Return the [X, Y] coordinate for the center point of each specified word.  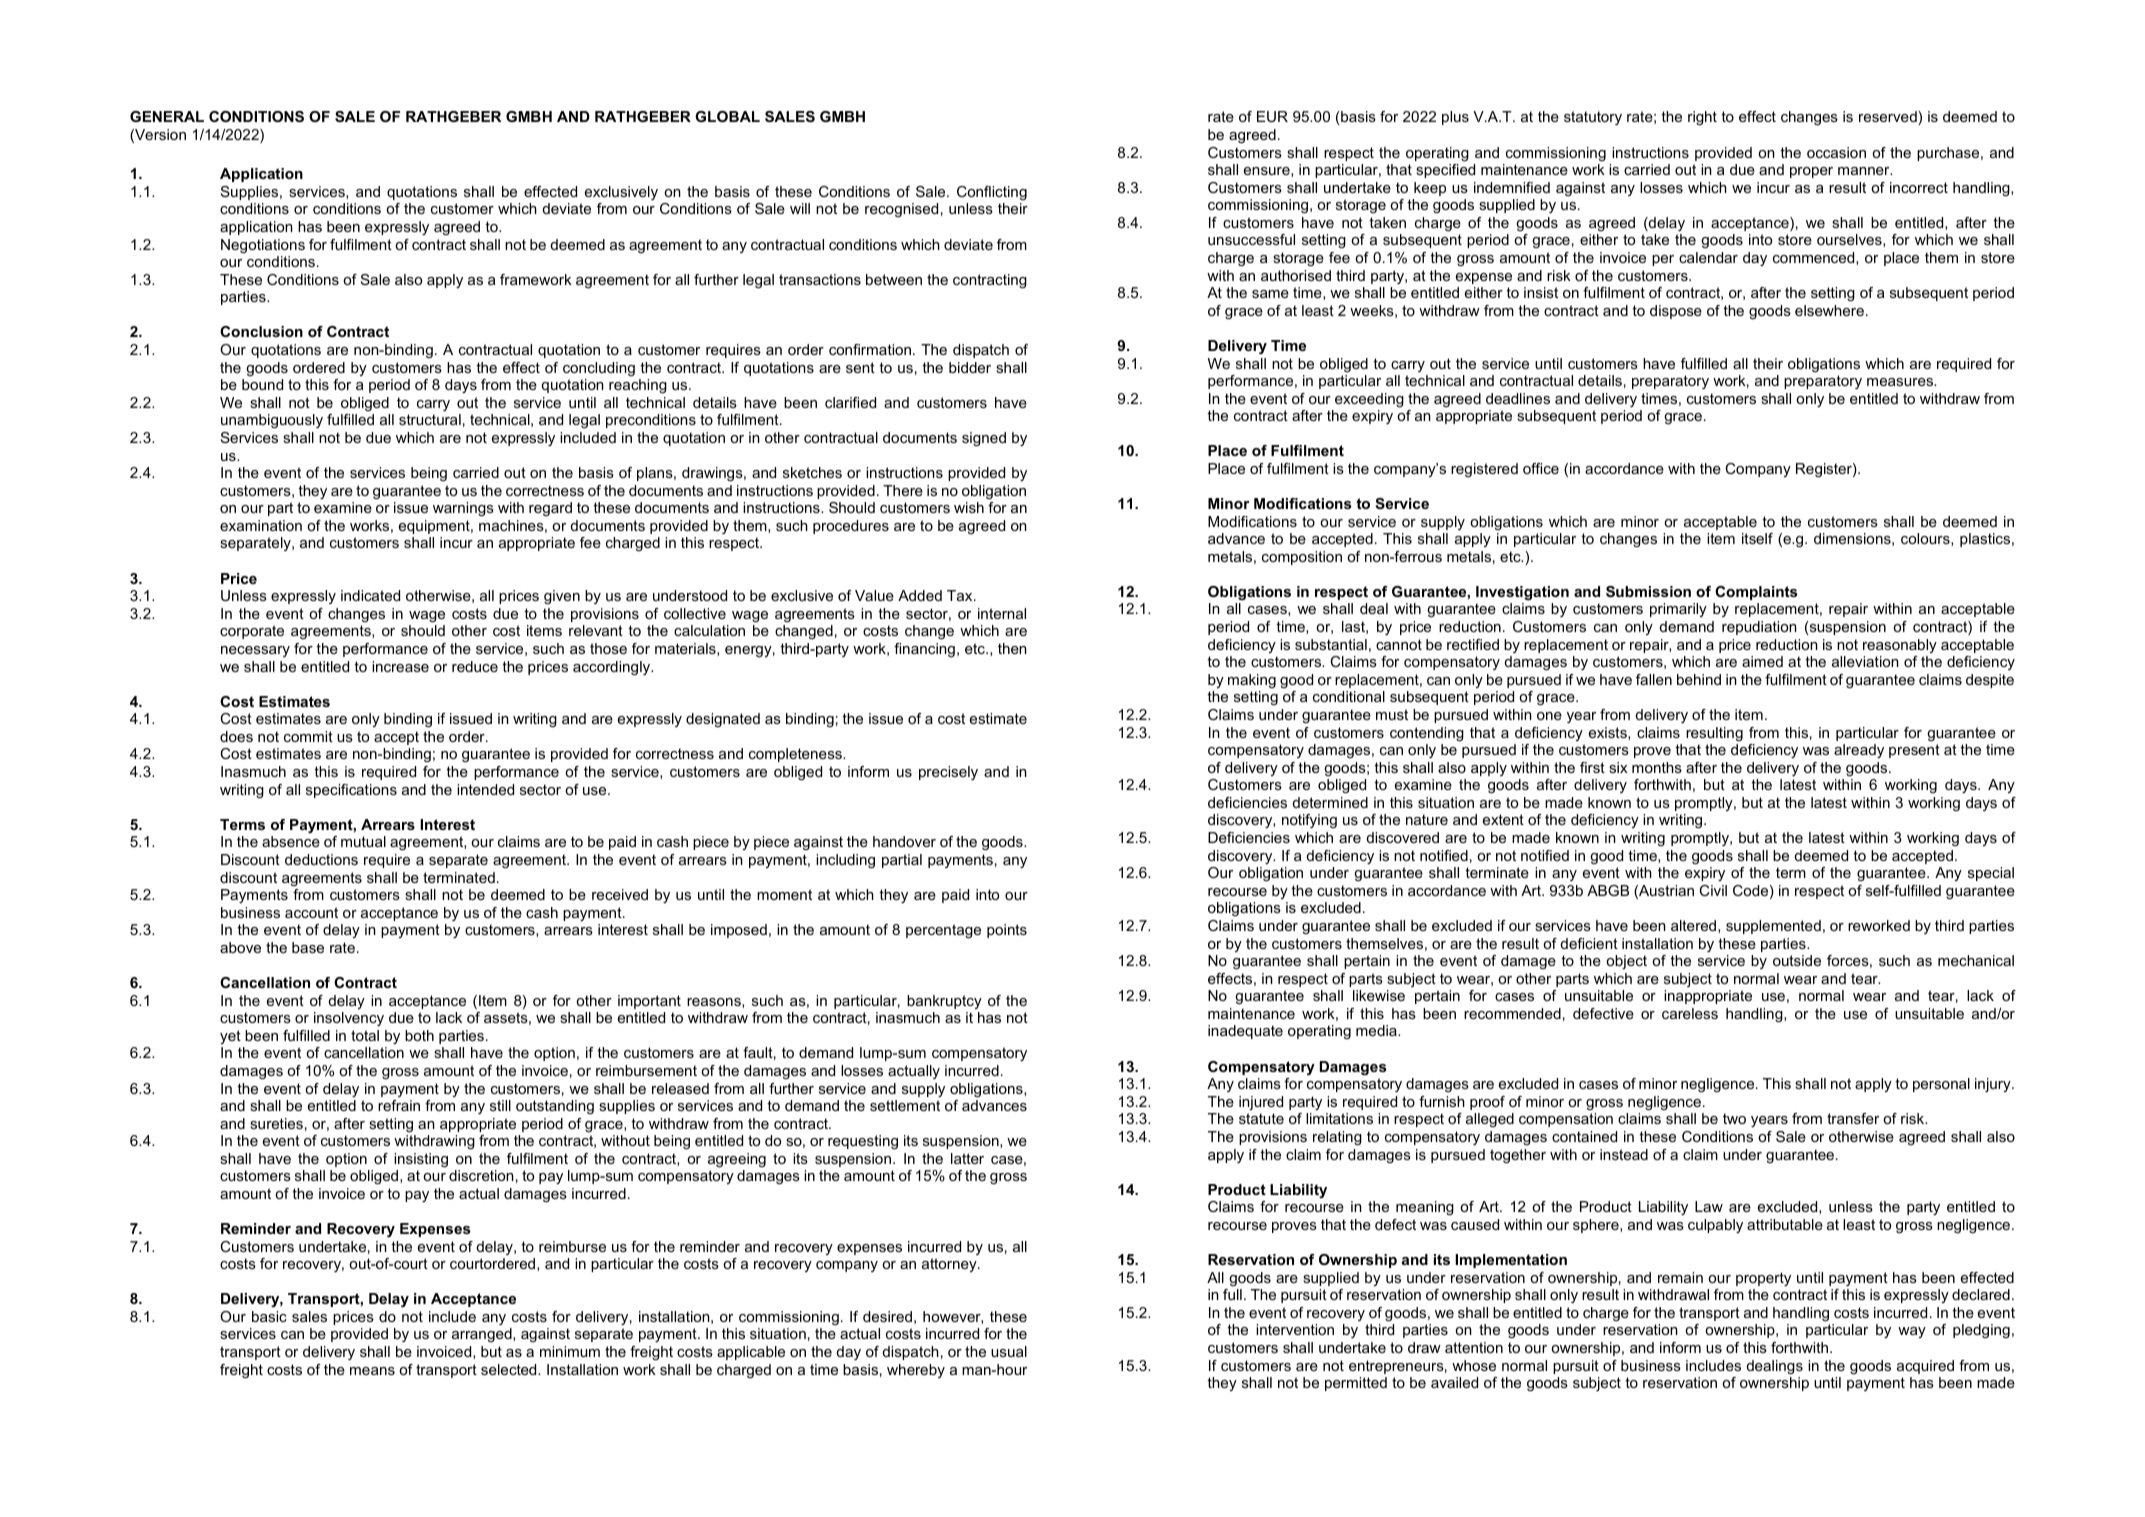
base [308, 947]
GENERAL [167, 116]
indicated [370, 595]
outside [1797, 960]
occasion [1836, 152]
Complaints [1756, 593]
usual [1009, 1351]
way [1912, 1332]
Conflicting [992, 193]
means [372, 1371]
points [1007, 931]
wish [969, 507]
